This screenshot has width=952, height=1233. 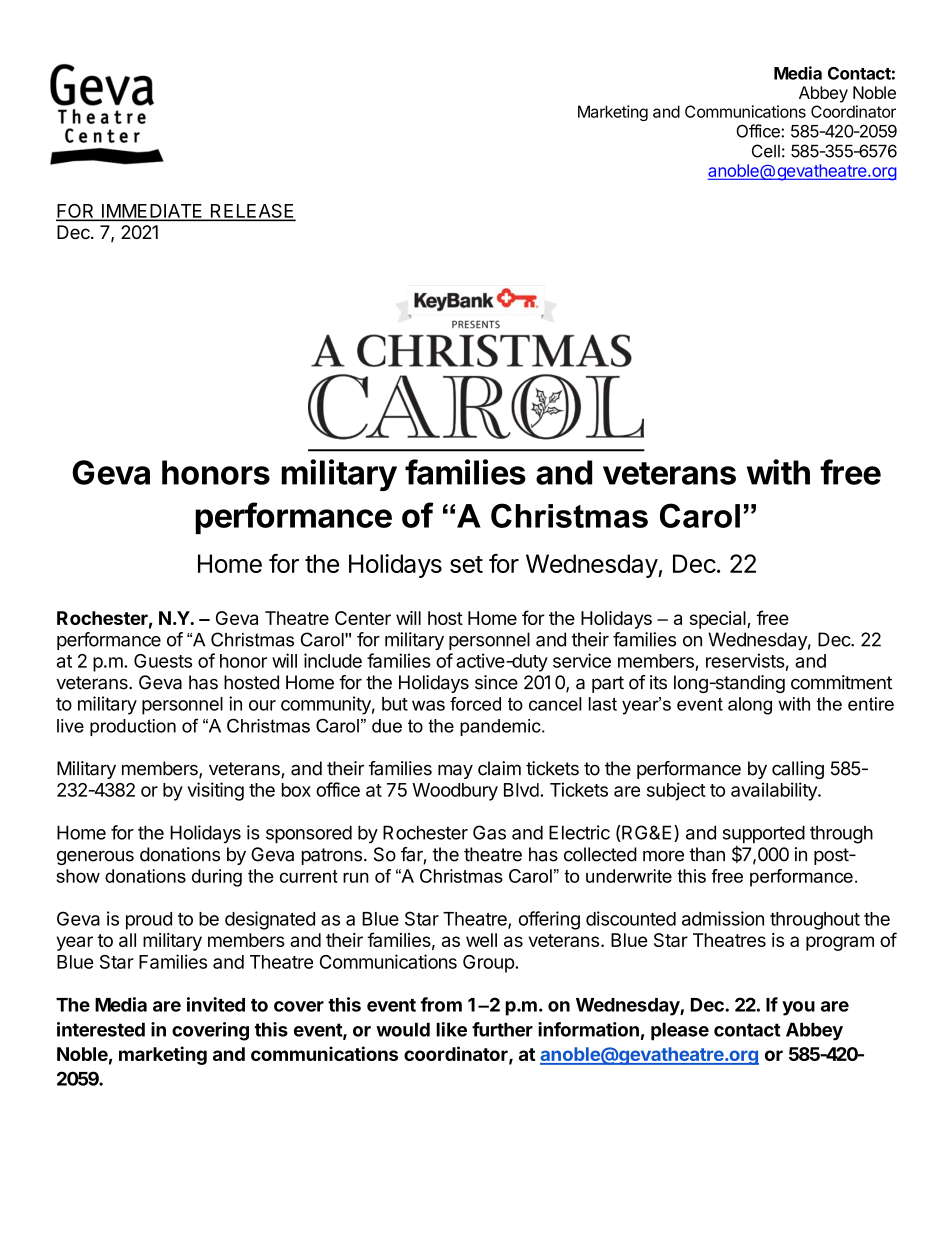 What do you see at coordinates (363, 618) in the screenshot?
I see `Center` at bounding box center [363, 618].
